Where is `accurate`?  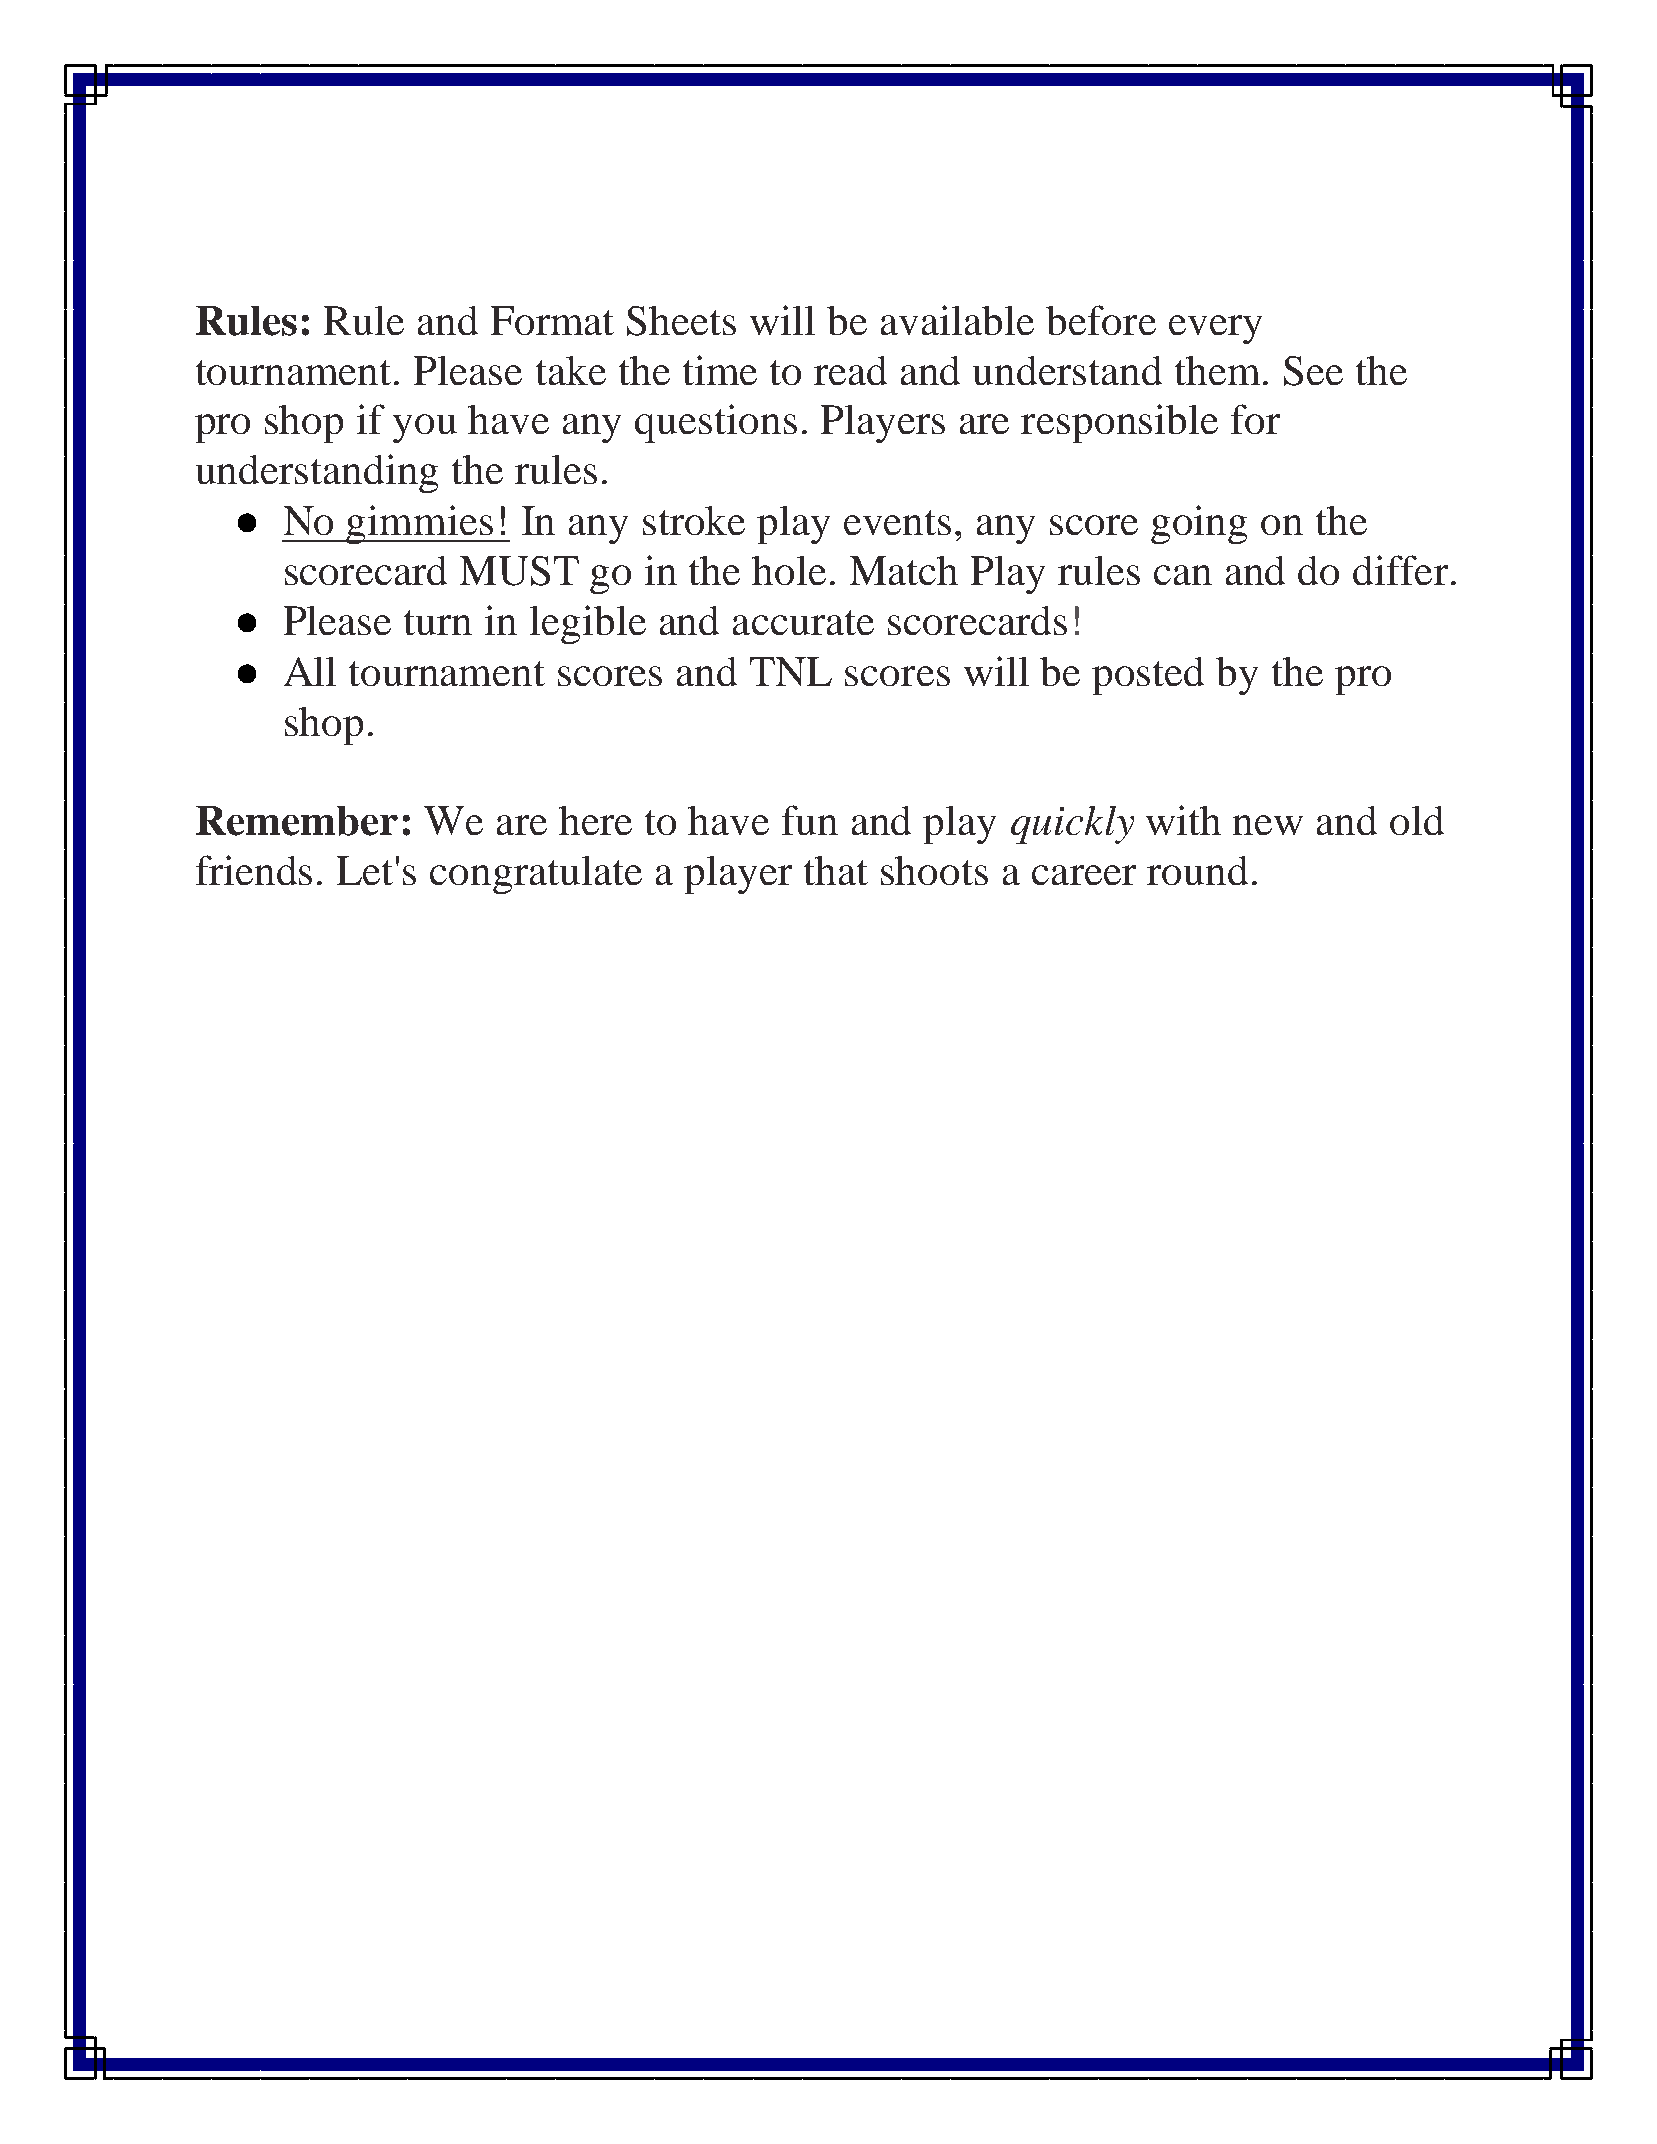 accurate is located at coordinates (803, 622).
